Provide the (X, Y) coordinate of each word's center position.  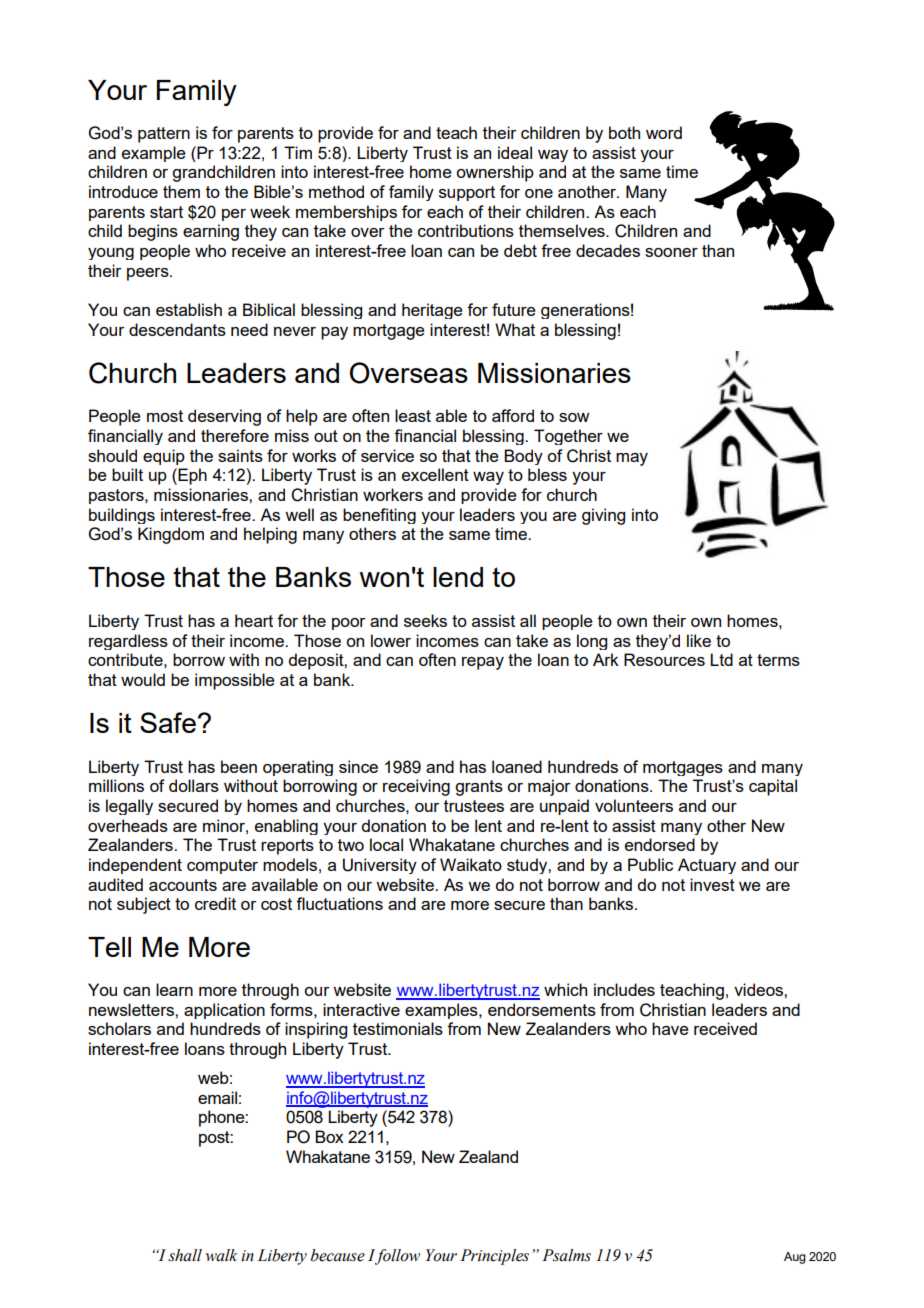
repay (483, 663)
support (467, 193)
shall (185, 1255)
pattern (164, 135)
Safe (168, 722)
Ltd (721, 659)
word (664, 132)
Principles (494, 1257)
